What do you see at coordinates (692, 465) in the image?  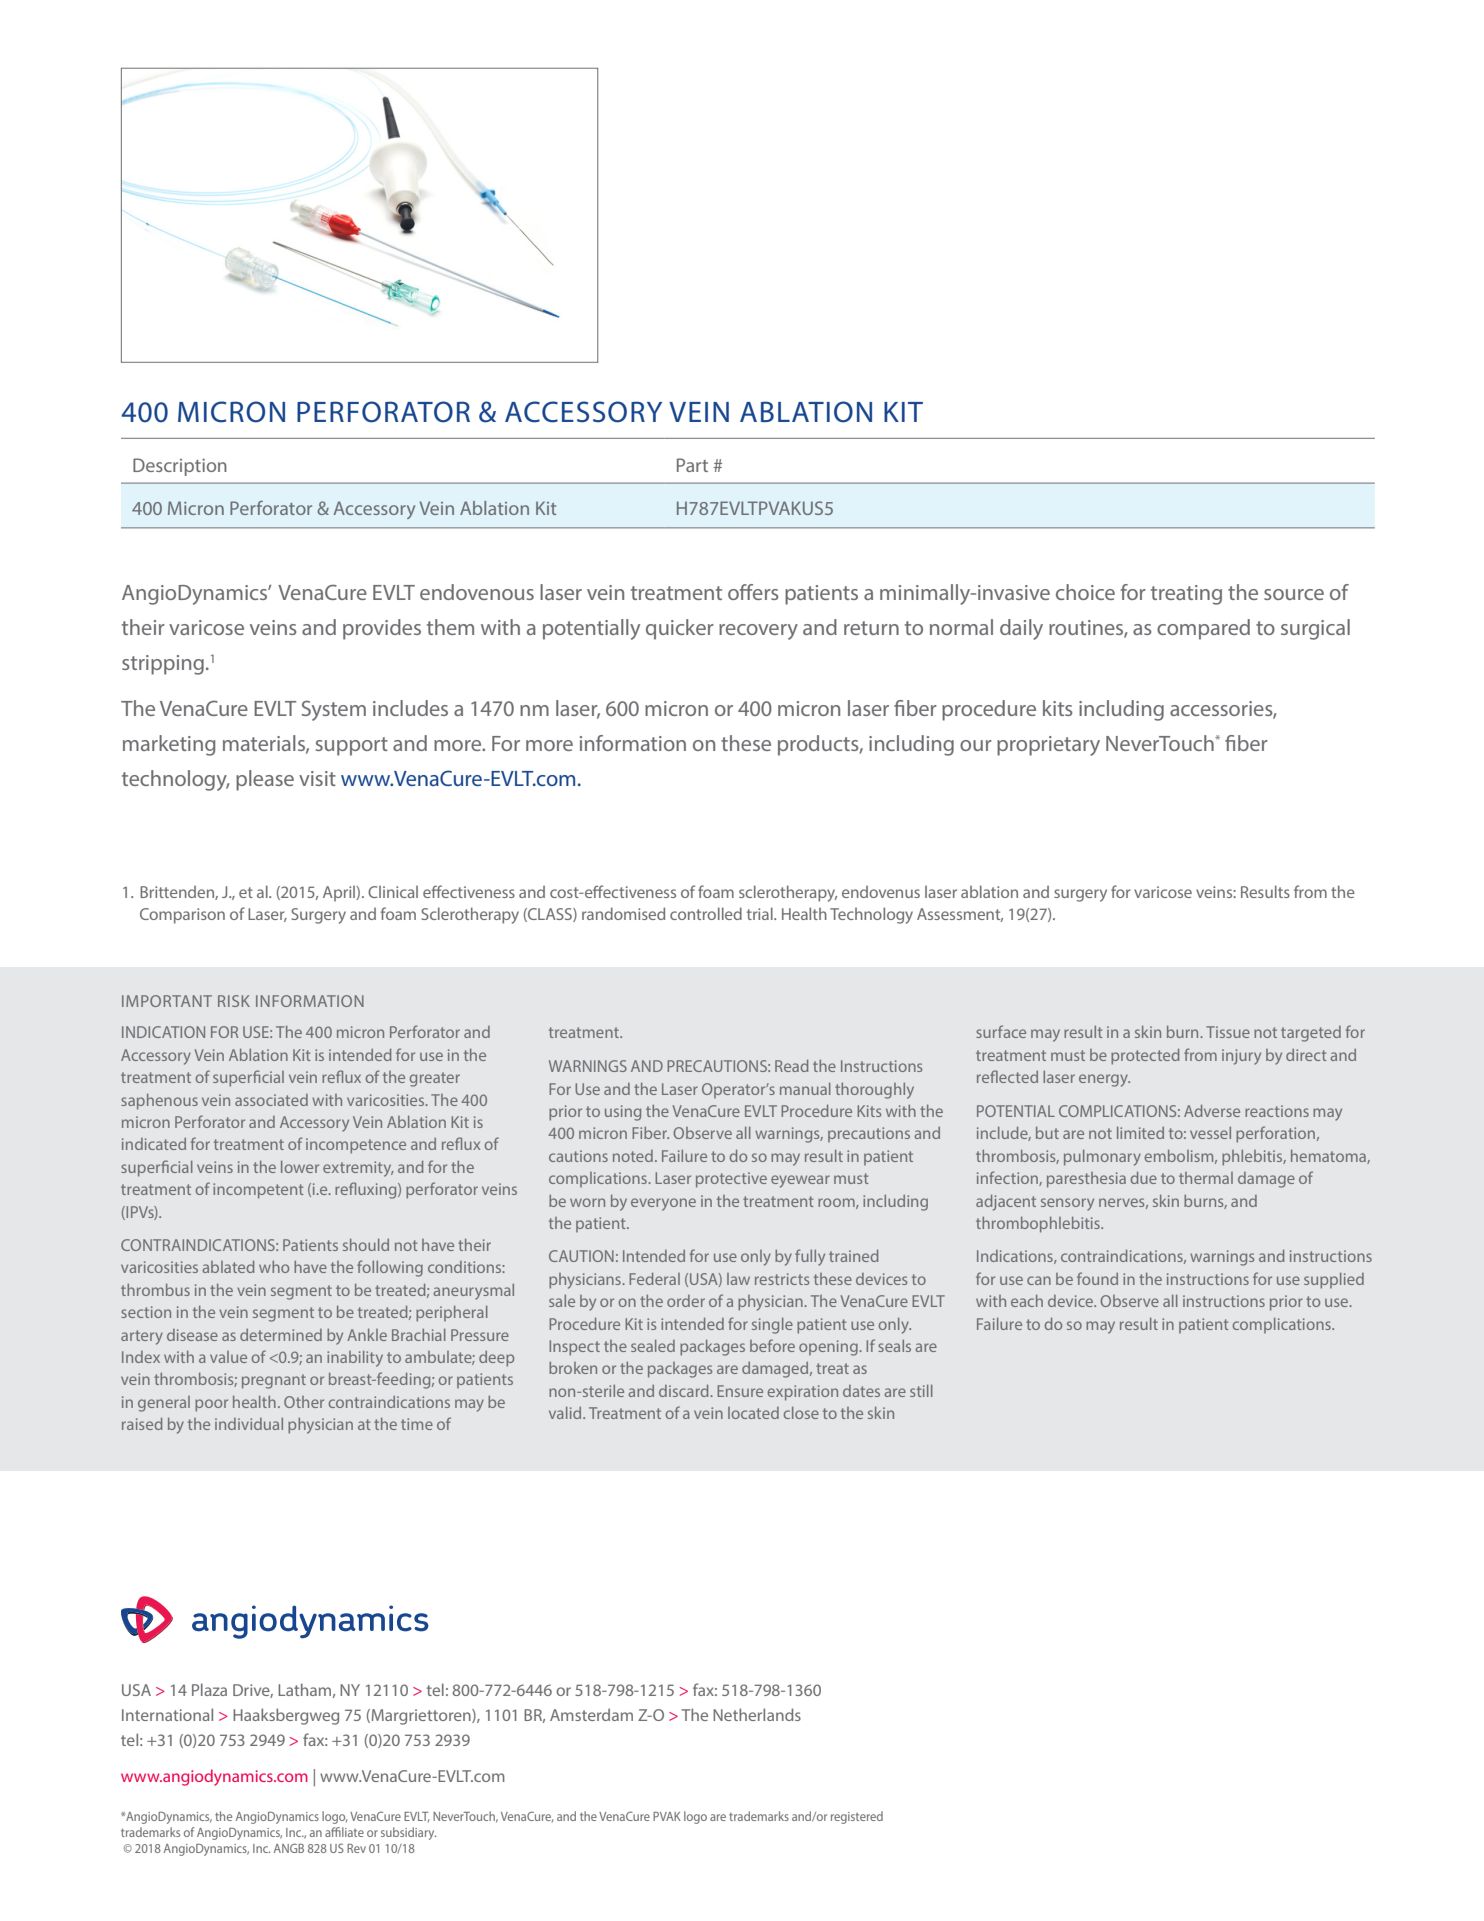 I see `Part` at bounding box center [692, 465].
